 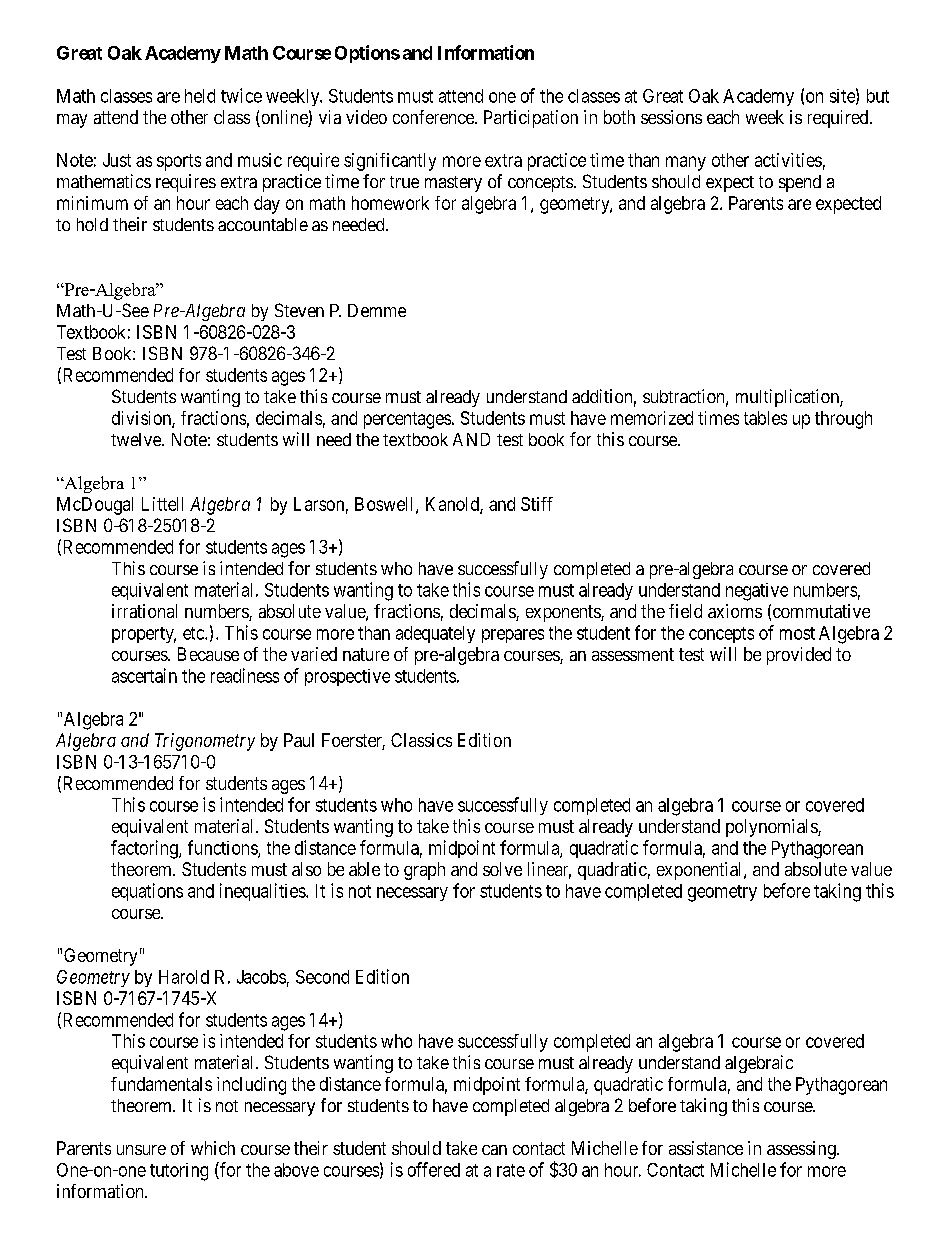 What do you see at coordinates (701, 871) in the page?
I see `exponential` at bounding box center [701, 871].
